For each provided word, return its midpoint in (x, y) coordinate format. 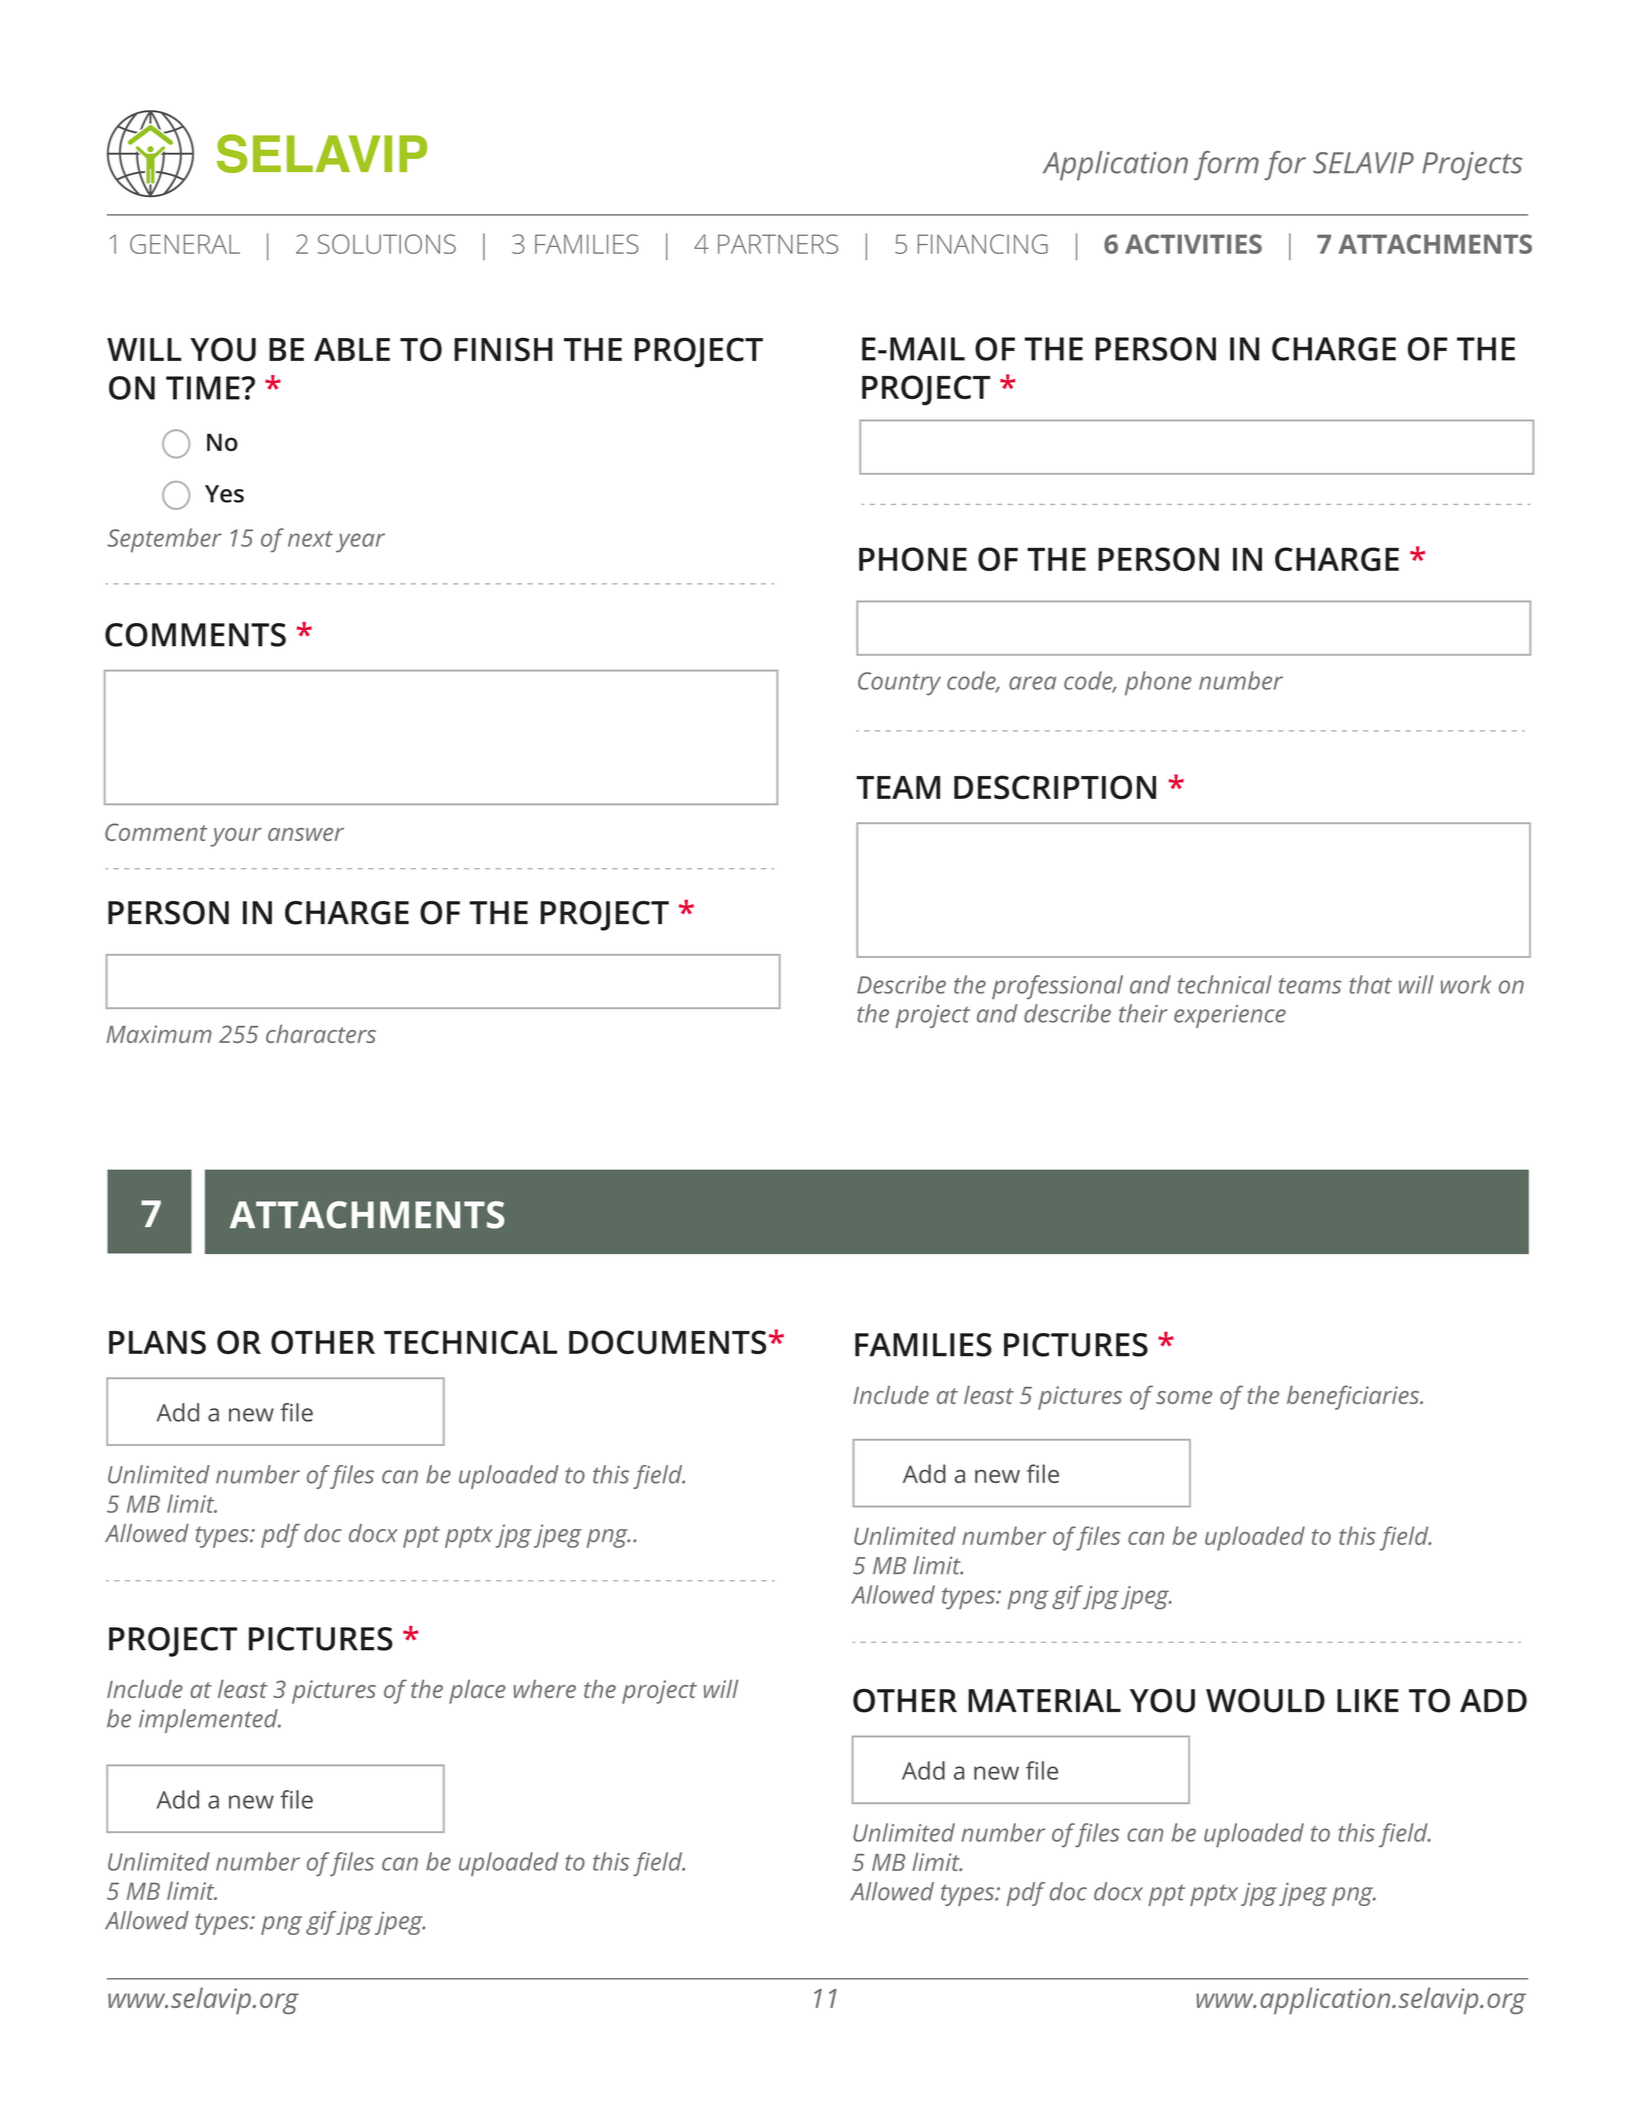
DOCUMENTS (667, 1342)
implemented (209, 1721)
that (1370, 984)
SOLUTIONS (387, 244)
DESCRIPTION (1055, 787)
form (1226, 165)
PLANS (157, 1342)
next (310, 539)
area (1032, 683)
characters (321, 1033)
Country (899, 683)
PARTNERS (778, 244)
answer (306, 834)
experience (1230, 1016)
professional (1057, 987)
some (1184, 1397)
